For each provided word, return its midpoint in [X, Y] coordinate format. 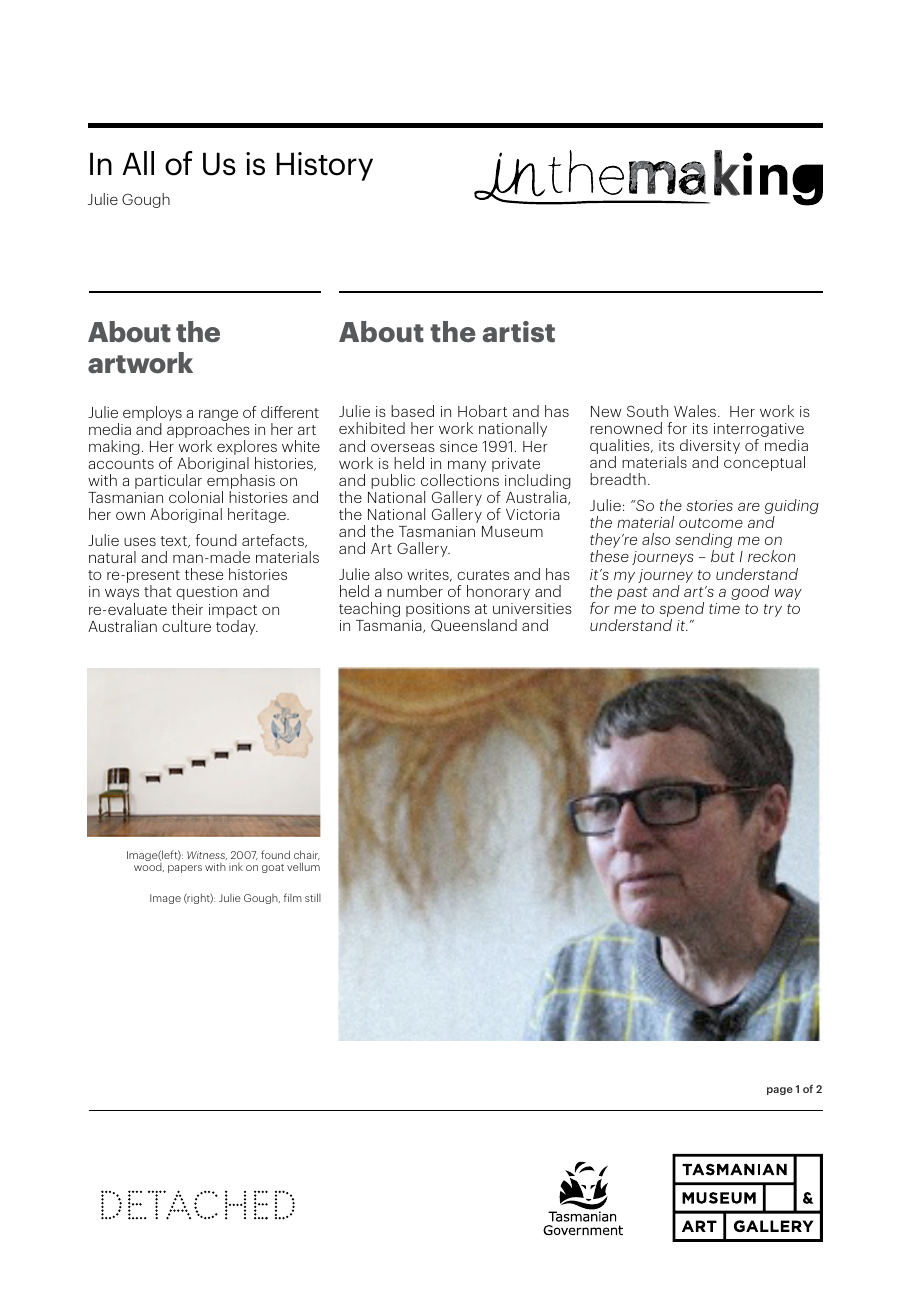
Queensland [474, 625]
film [293, 897]
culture [186, 626]
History [324, 166]
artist [518, 332]
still [313, 897]
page [780, 1091]
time [724, 608]
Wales [696, 411]
